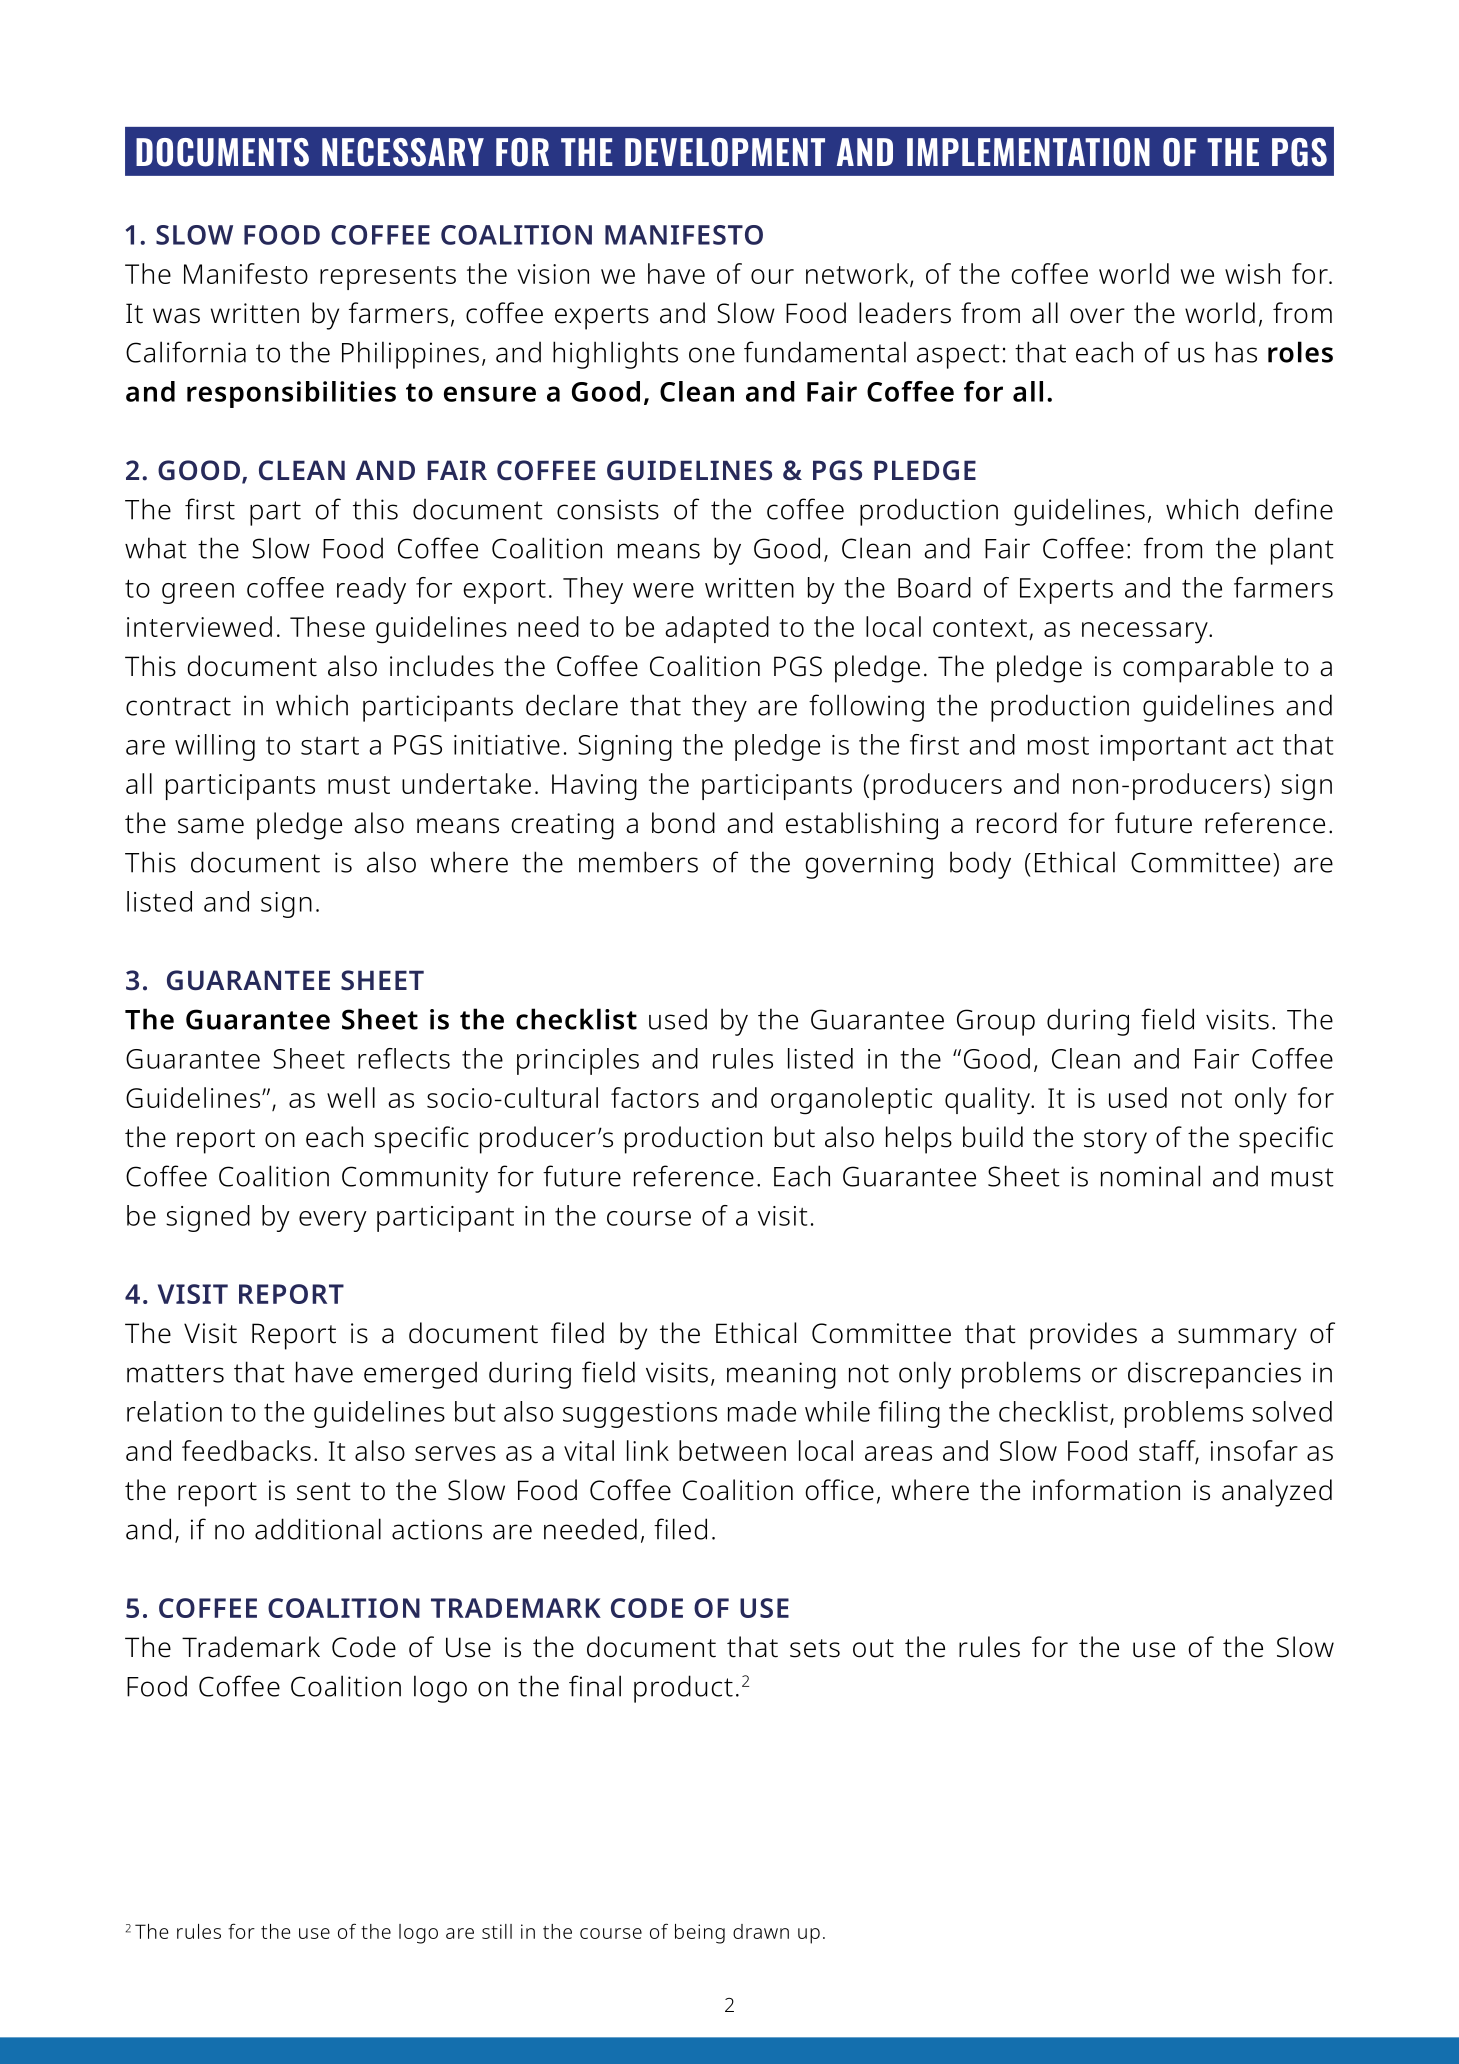 This document has width=1459, height=2064. I want to click on important, so click(1163, 748).
